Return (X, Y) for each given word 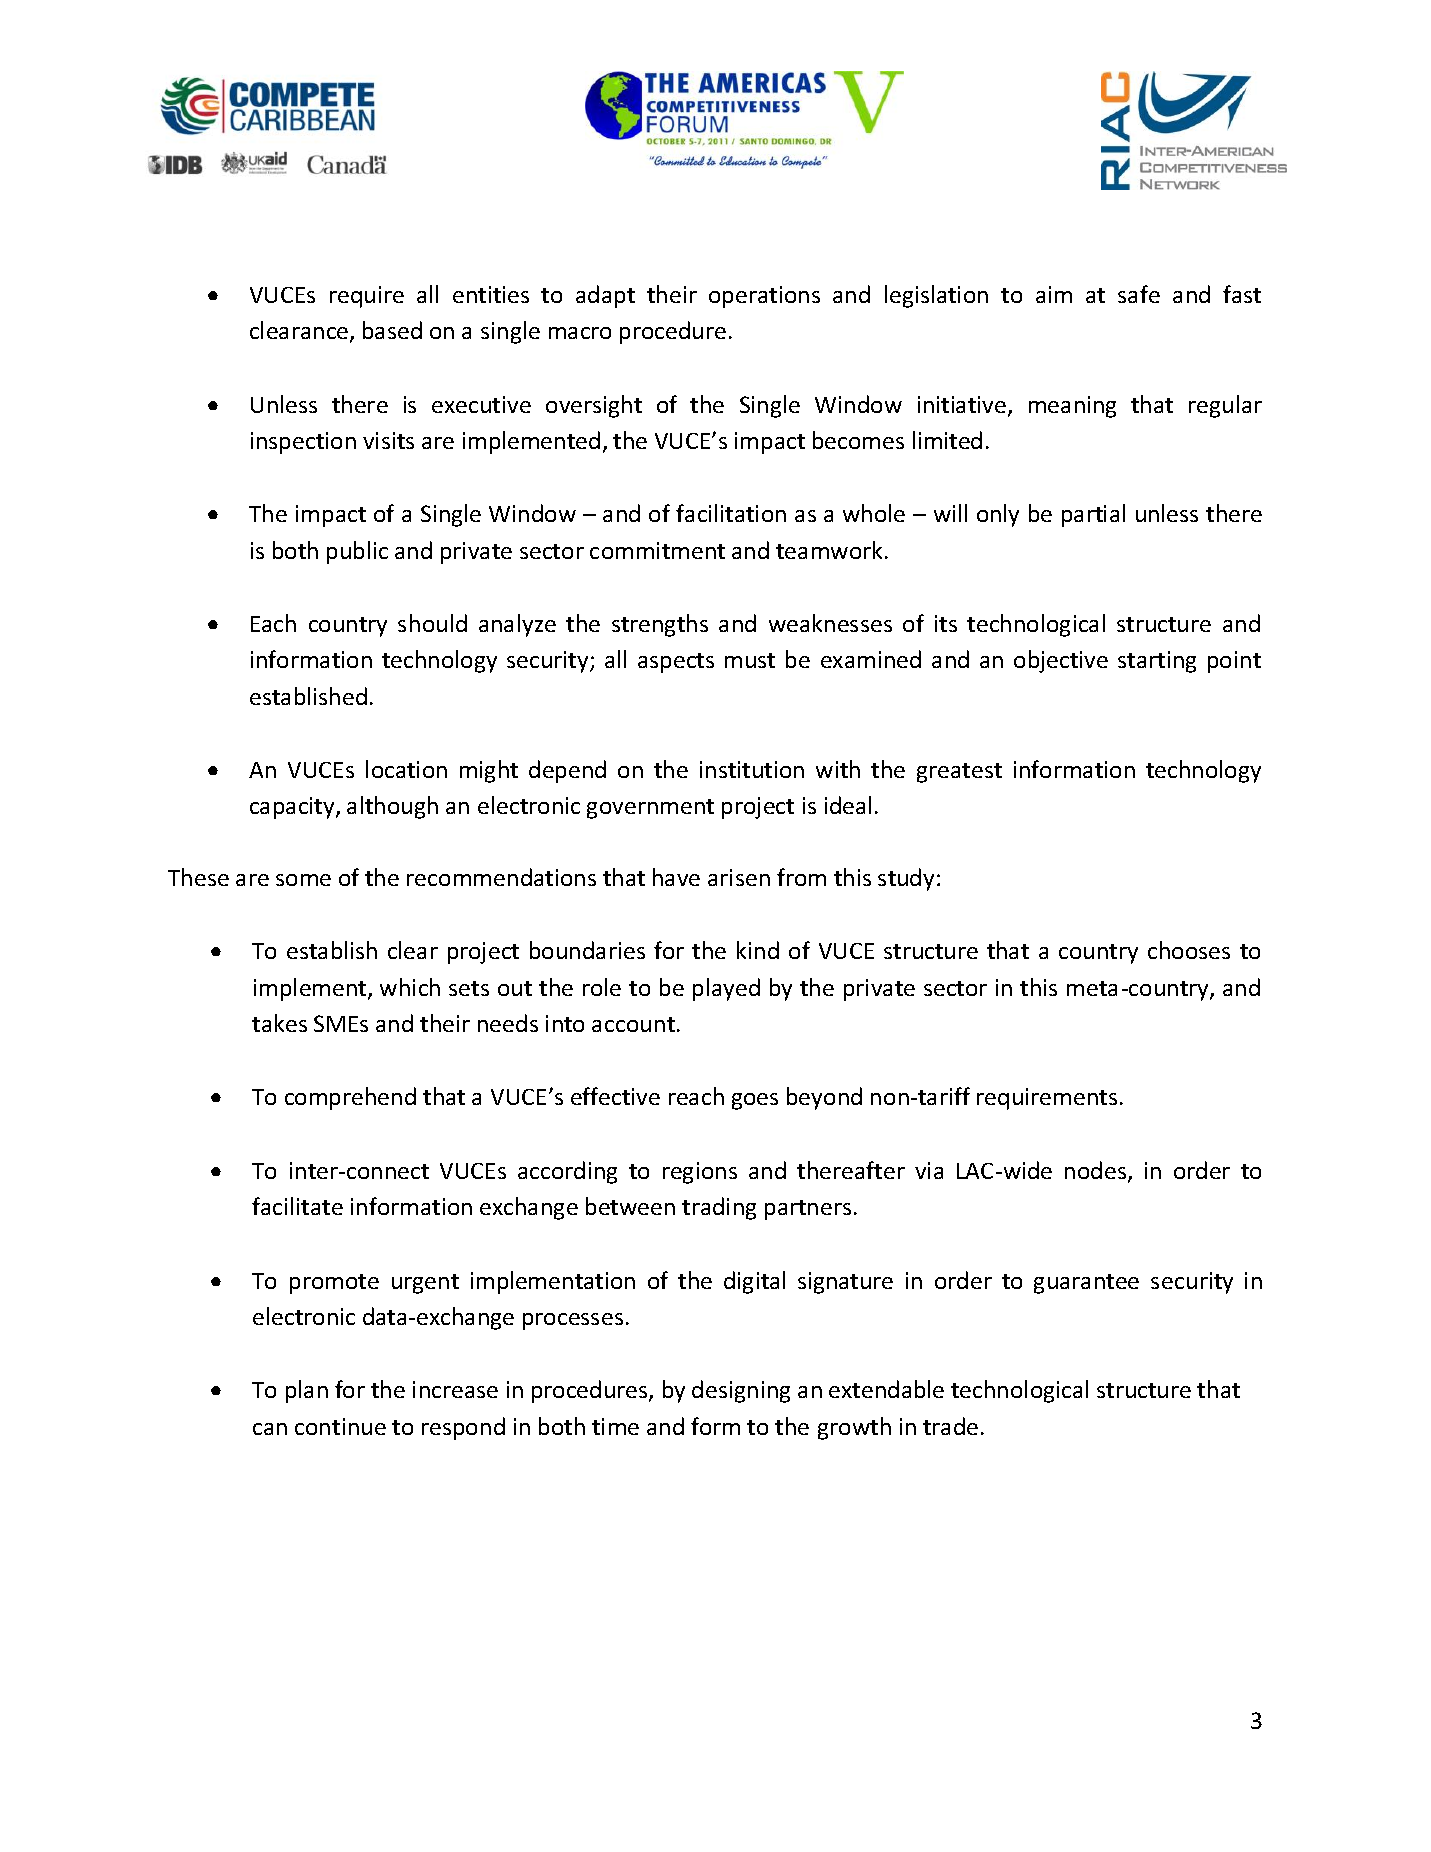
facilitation (731, 513)
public (357, 552)
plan (307, 1391)
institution (752, 769)
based (392, 330)
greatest (959, 773)
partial (1093, 515)
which (410, 987)
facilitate (297, 1206)
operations (764, 297)
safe (1139, 294)
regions (700, 1173)
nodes (1097, 1171)
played (726, 989)
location (406, 769)
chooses (1189, 950)
